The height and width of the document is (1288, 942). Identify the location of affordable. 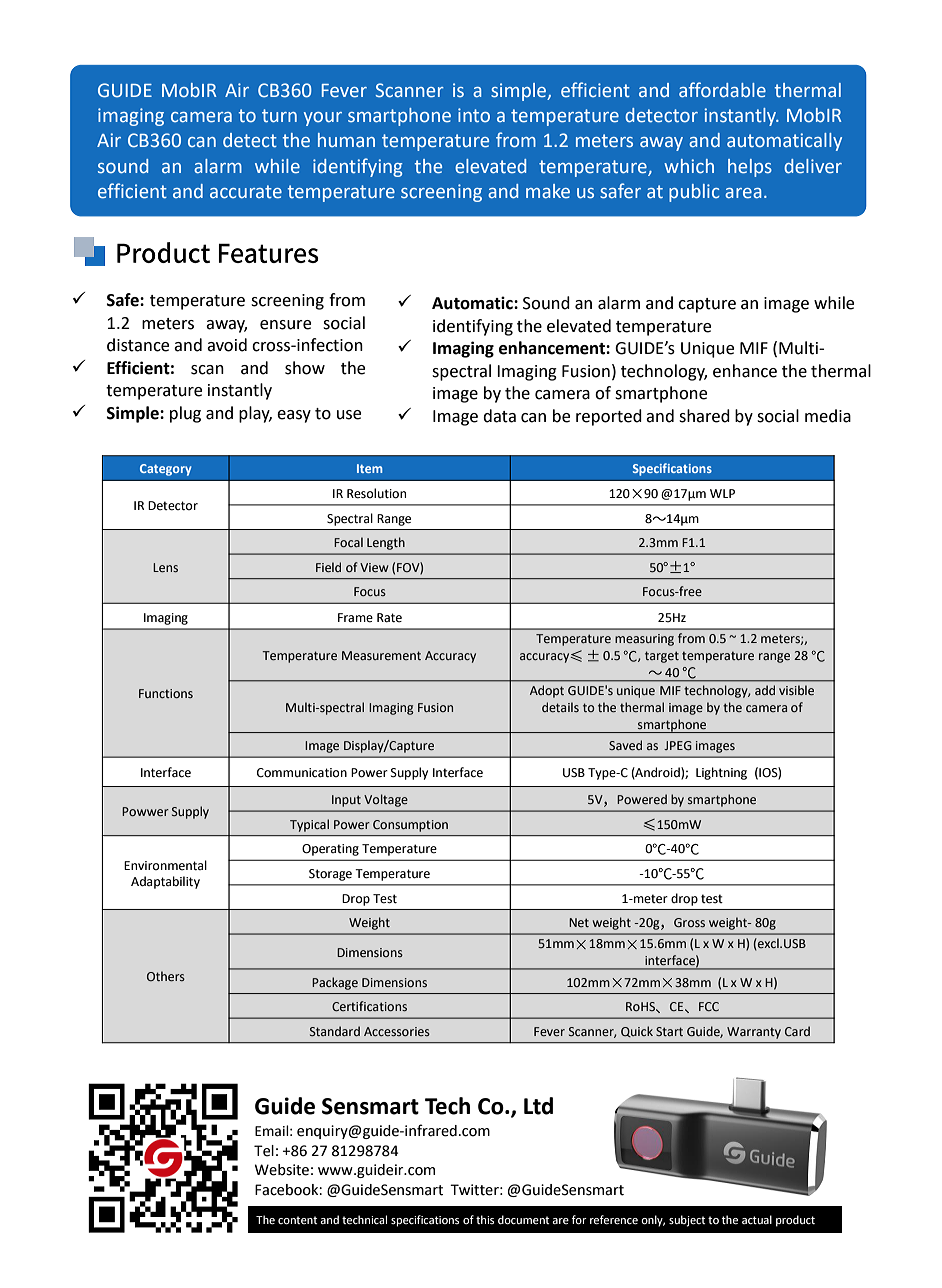
(722, 90).
